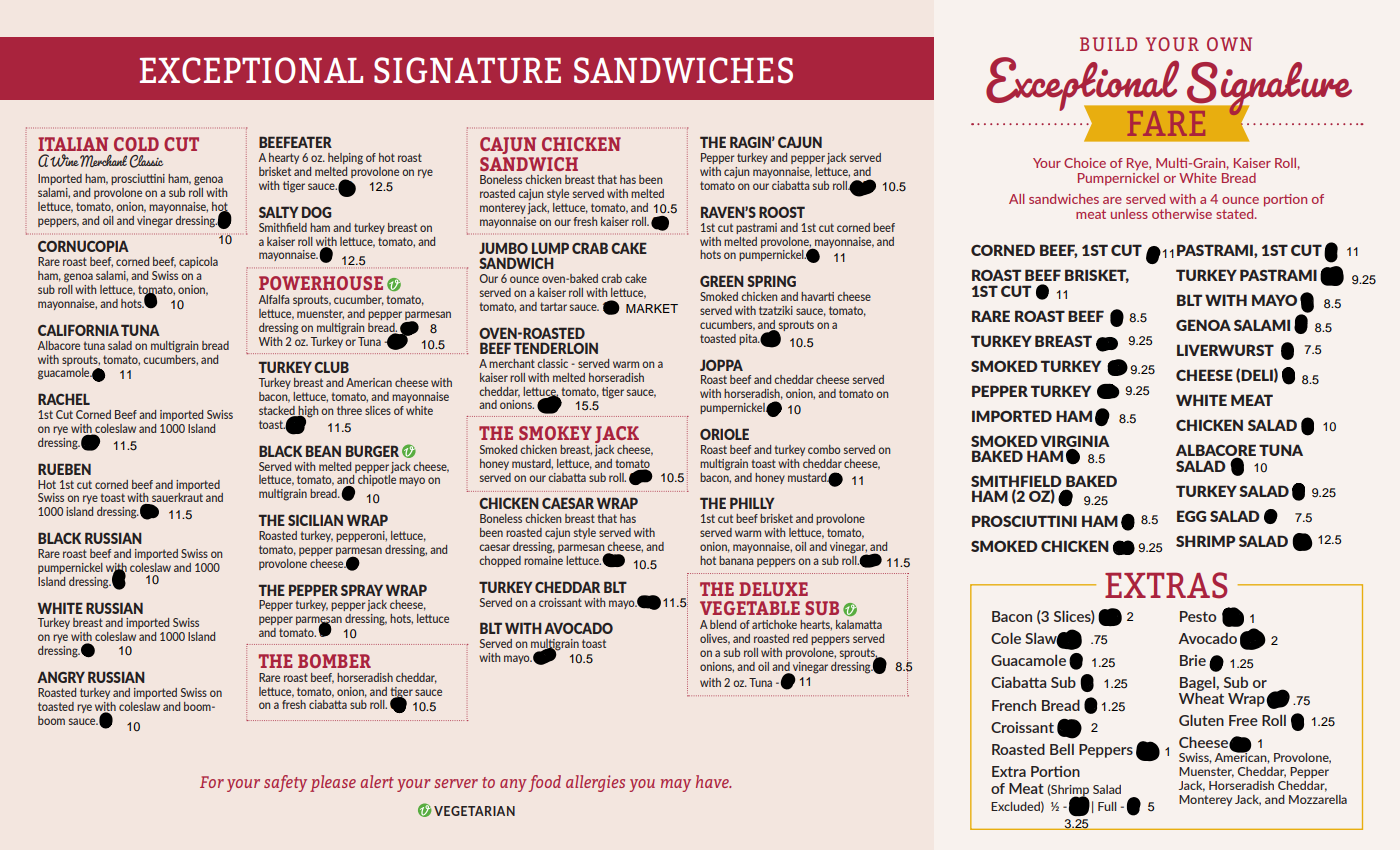  I want to click on have, so click(713, 781).
